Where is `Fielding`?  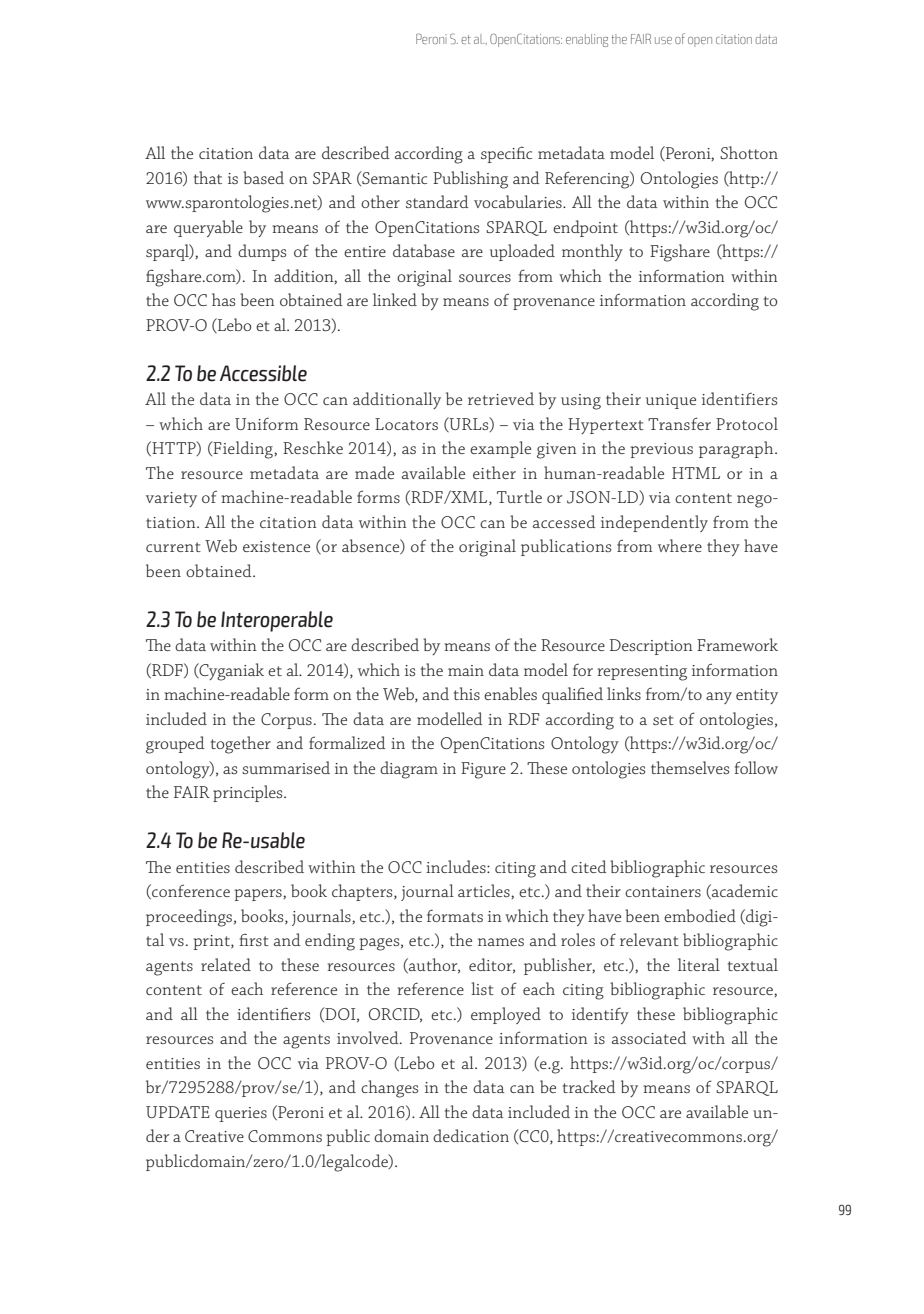 Fielding is located at coordinates (243, 450).
